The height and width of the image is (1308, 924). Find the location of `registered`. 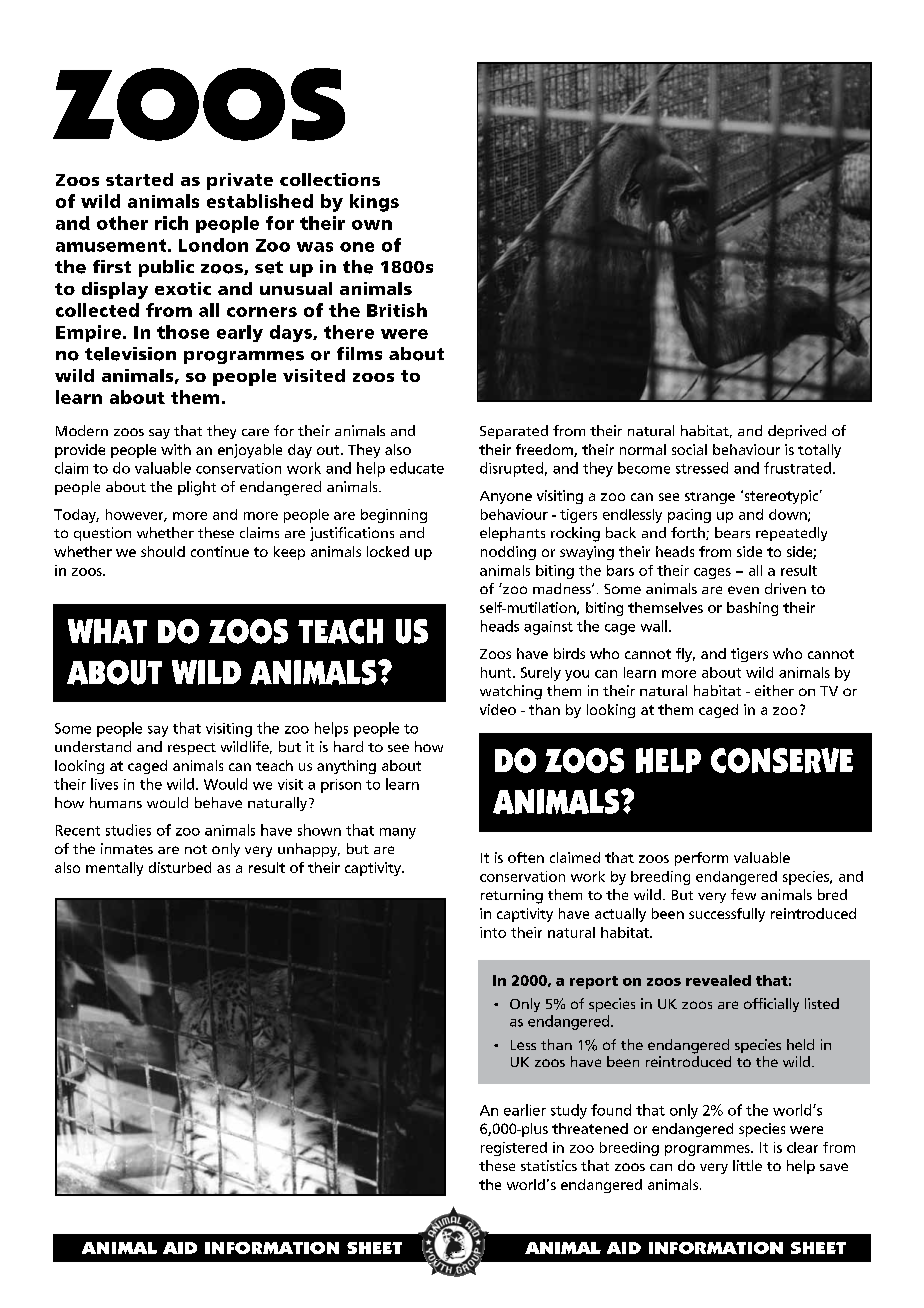

registered is located at coordinates (514, 1149).
